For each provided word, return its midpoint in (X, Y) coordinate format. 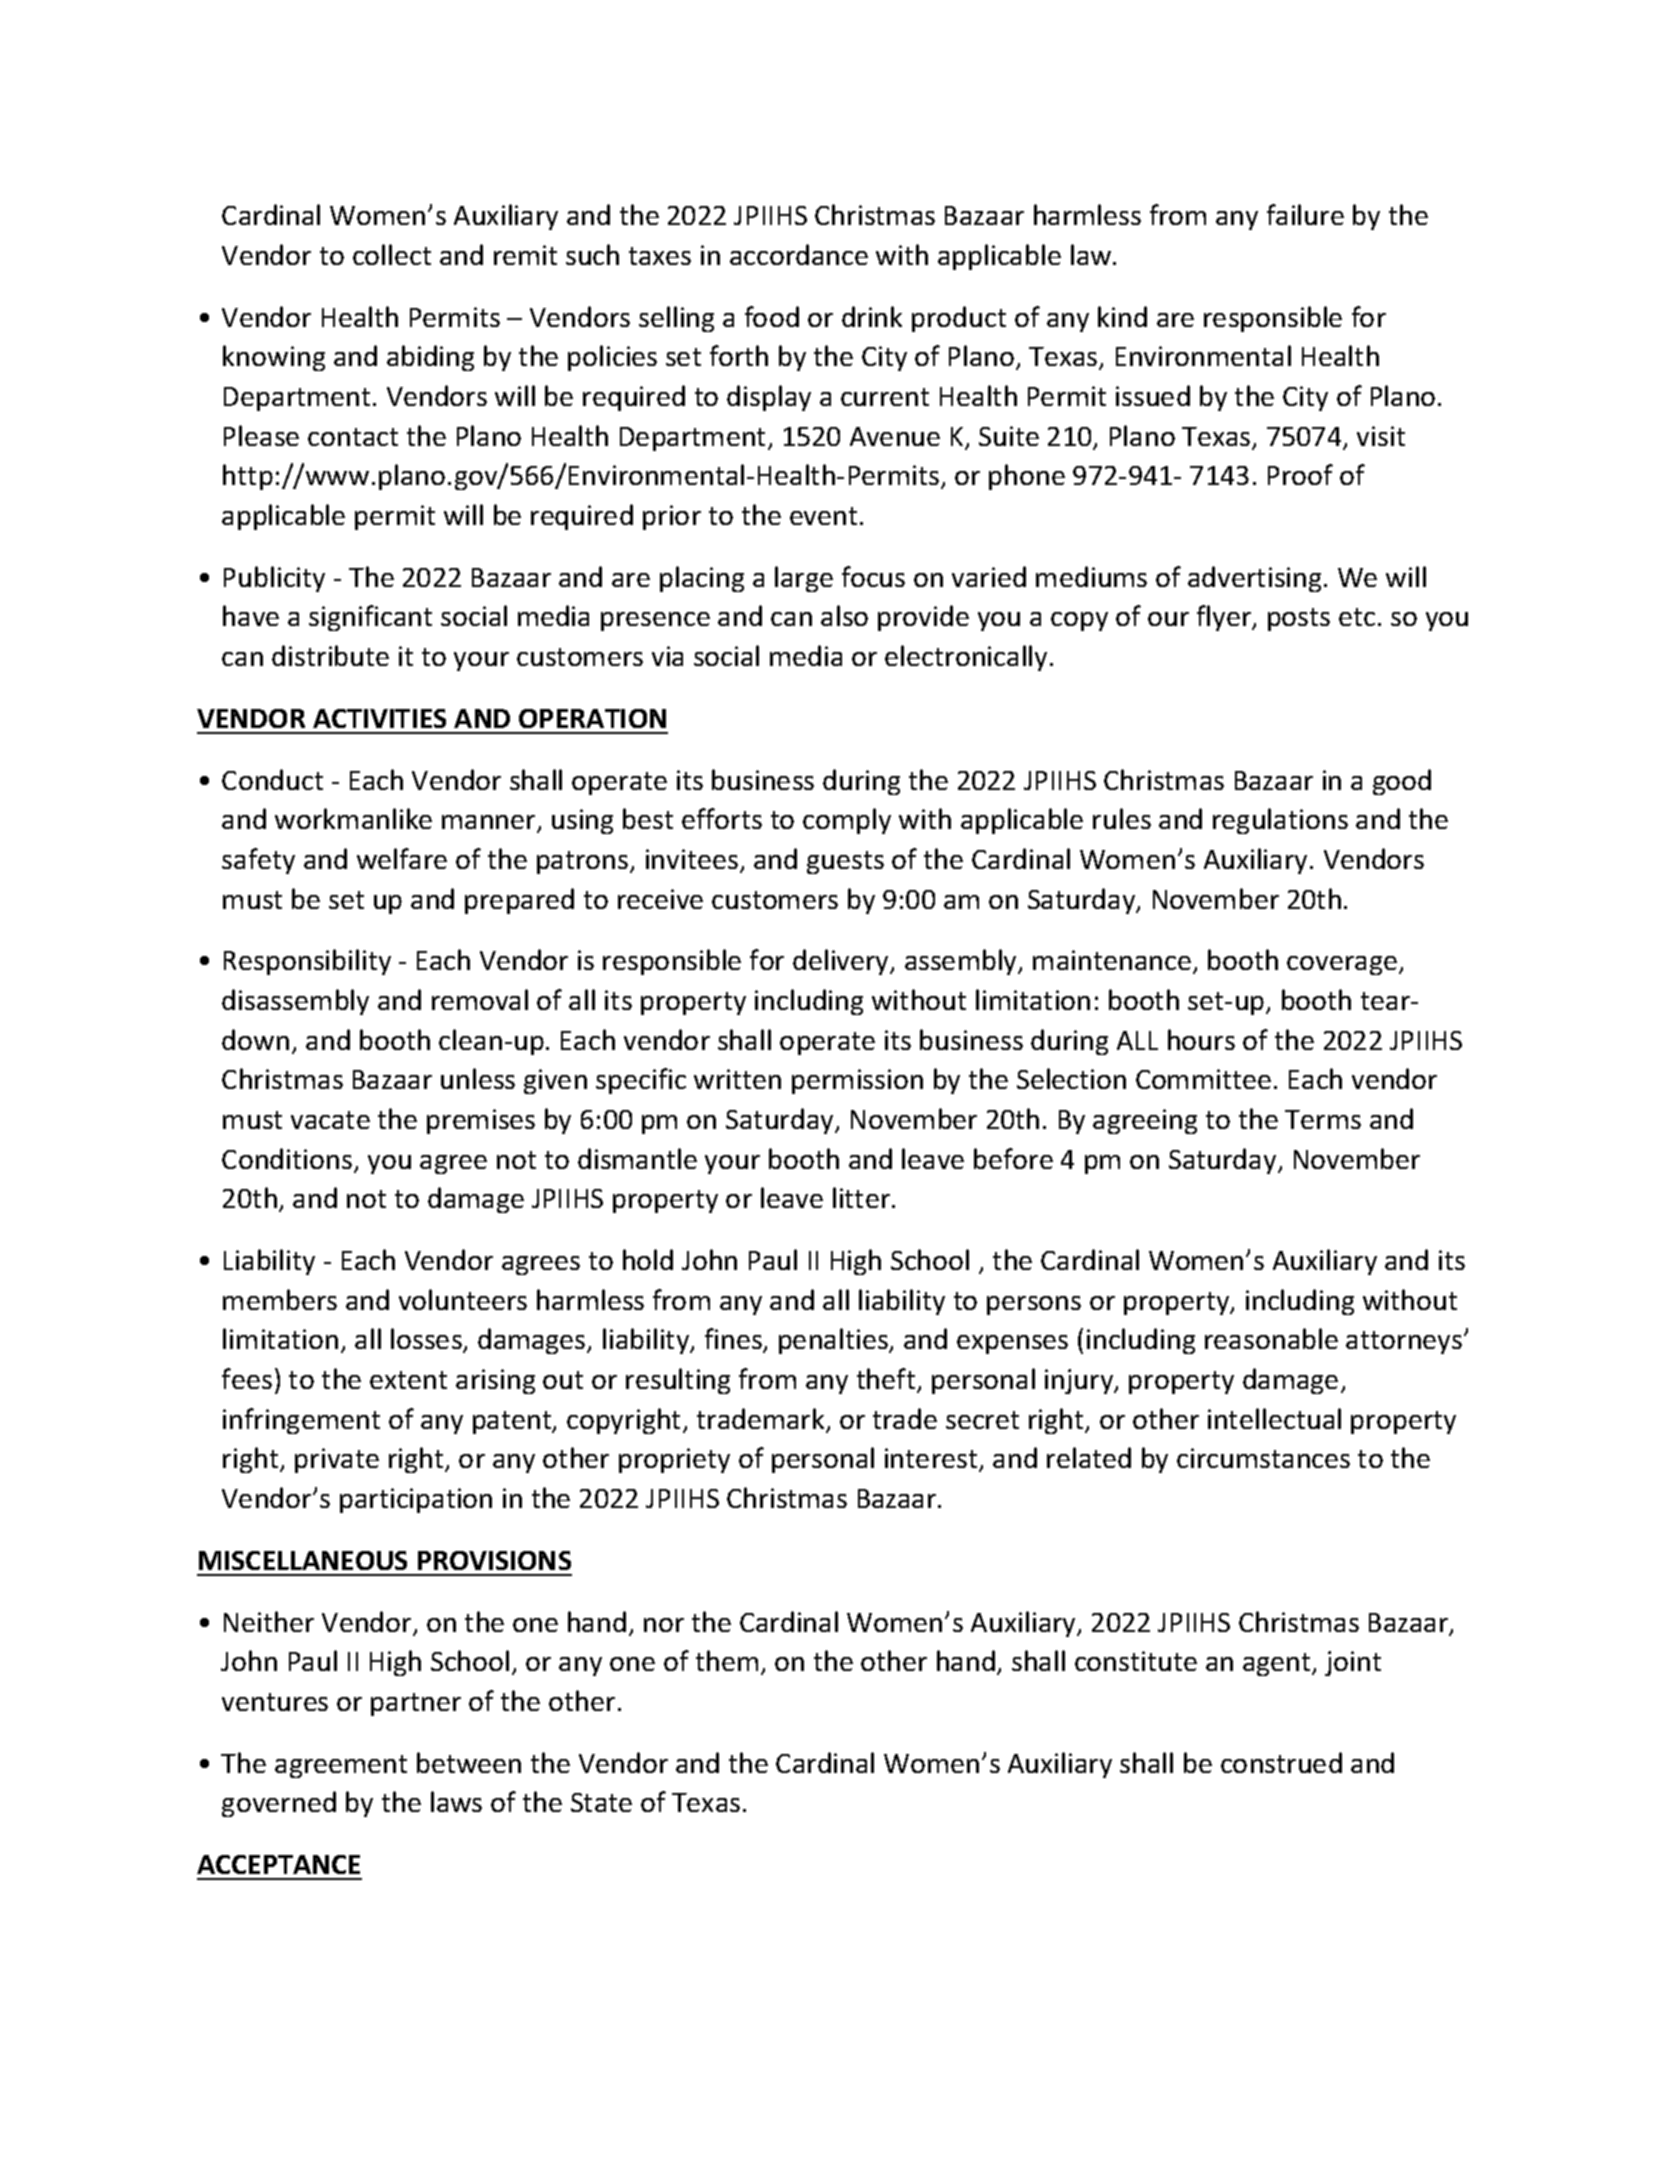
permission (857, 1081)
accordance (799, 254)
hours (1201, 1039)
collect (392, 254)
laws (456, 1801)
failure (1305, 214)
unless (478, 1078)
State (601, 1802)
